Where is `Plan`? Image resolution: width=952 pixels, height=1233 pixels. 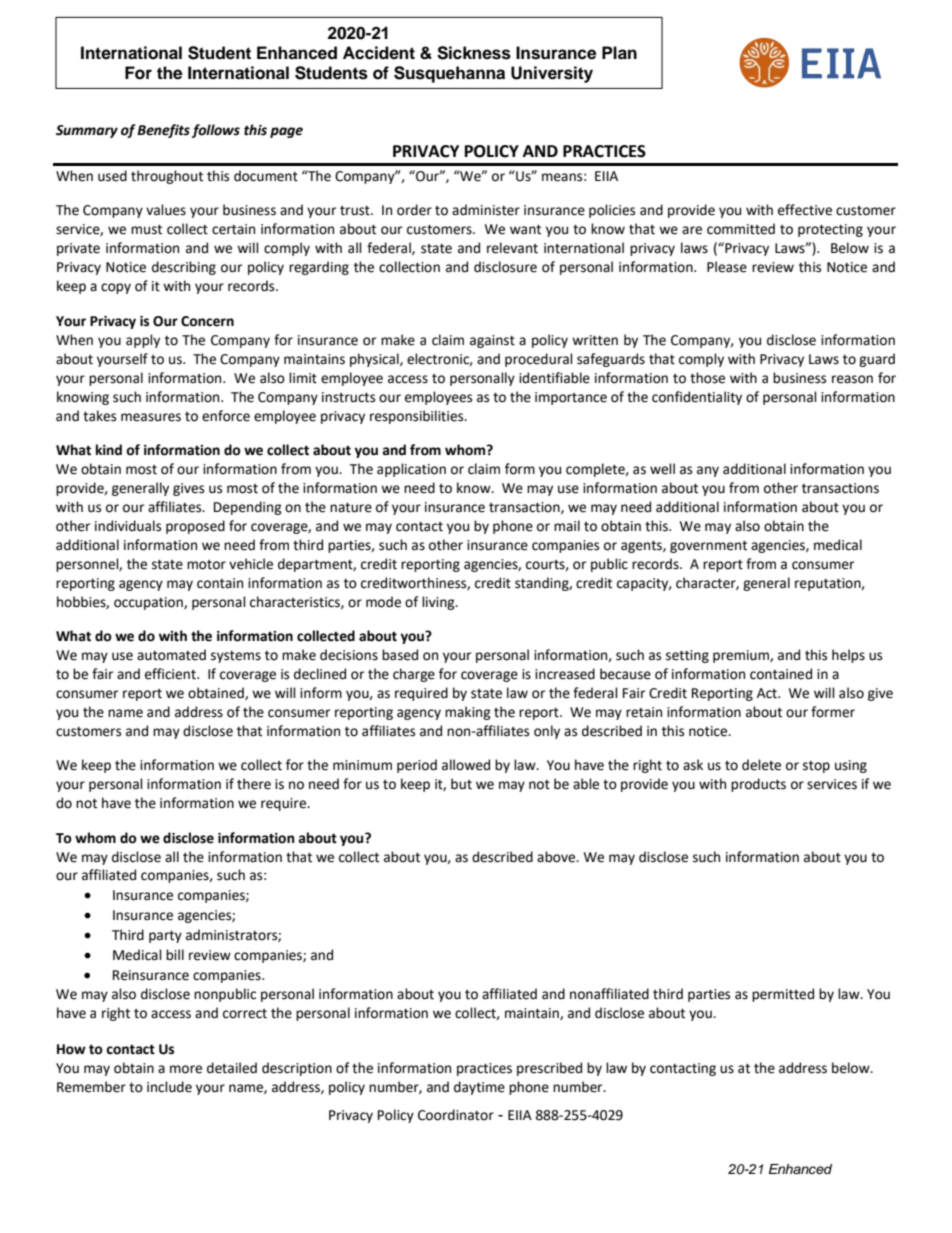 Plan is located at coordinates (619, 53).
